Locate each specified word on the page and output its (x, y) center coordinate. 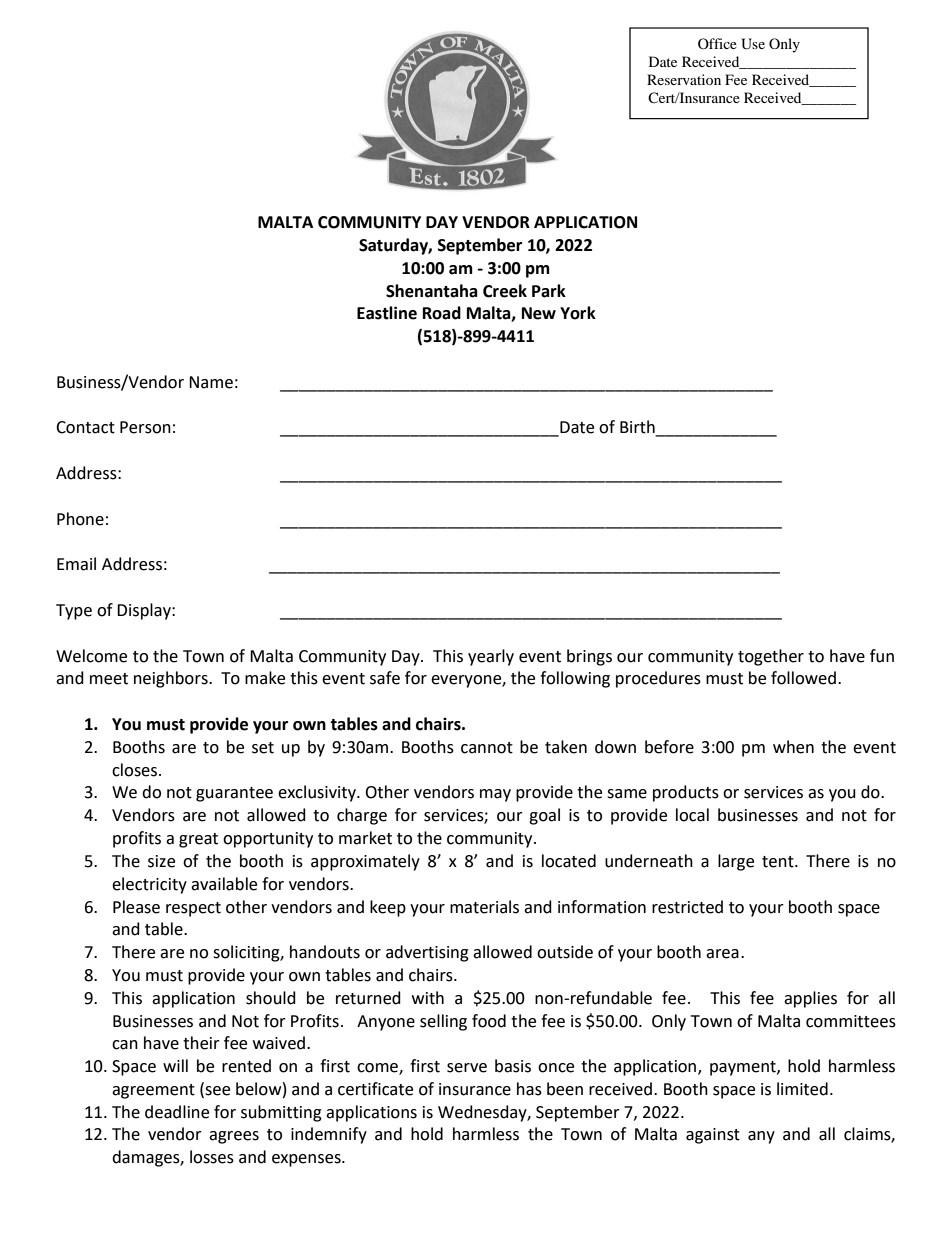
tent (779, 862)
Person (145, 427)
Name (211, 382)
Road (442, 313)
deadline (177, 1112)
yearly (491, 657)
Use (753, 44)
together (771, 657)
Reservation (684, 79)
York (578, 313)
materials (484, 907)
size (161, 861)
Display (145, 611)
